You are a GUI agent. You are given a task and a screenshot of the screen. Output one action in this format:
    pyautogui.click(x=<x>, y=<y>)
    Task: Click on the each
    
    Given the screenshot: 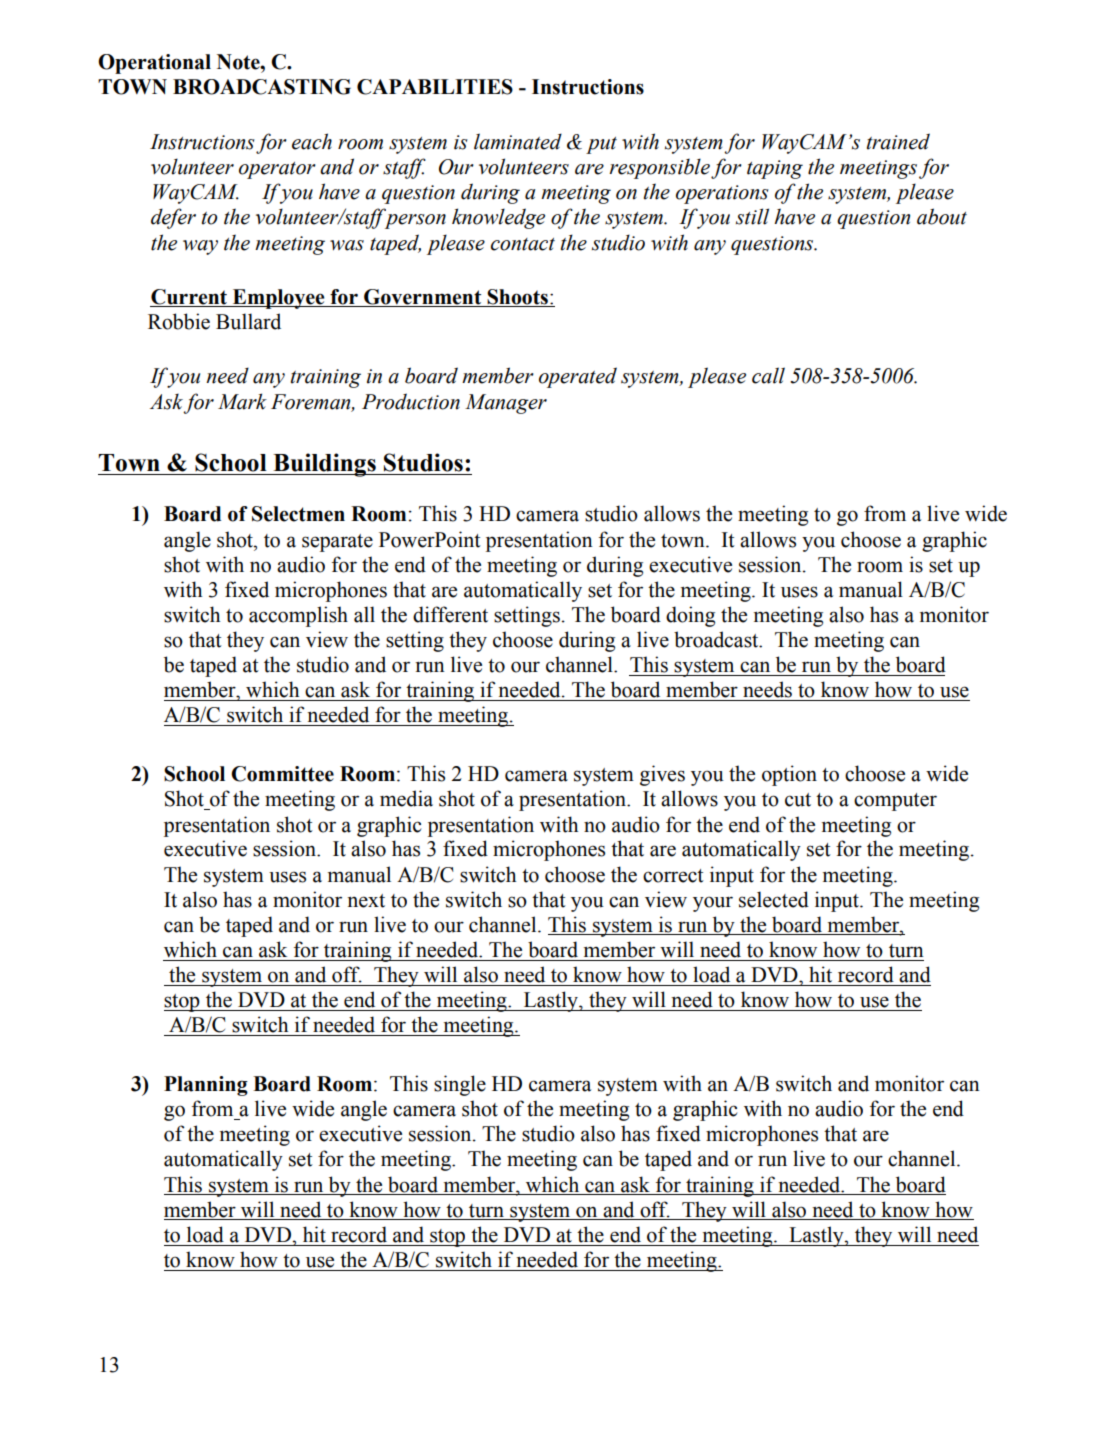 What is the action you would take?
    pyautogui.click(x=312, y=141)
